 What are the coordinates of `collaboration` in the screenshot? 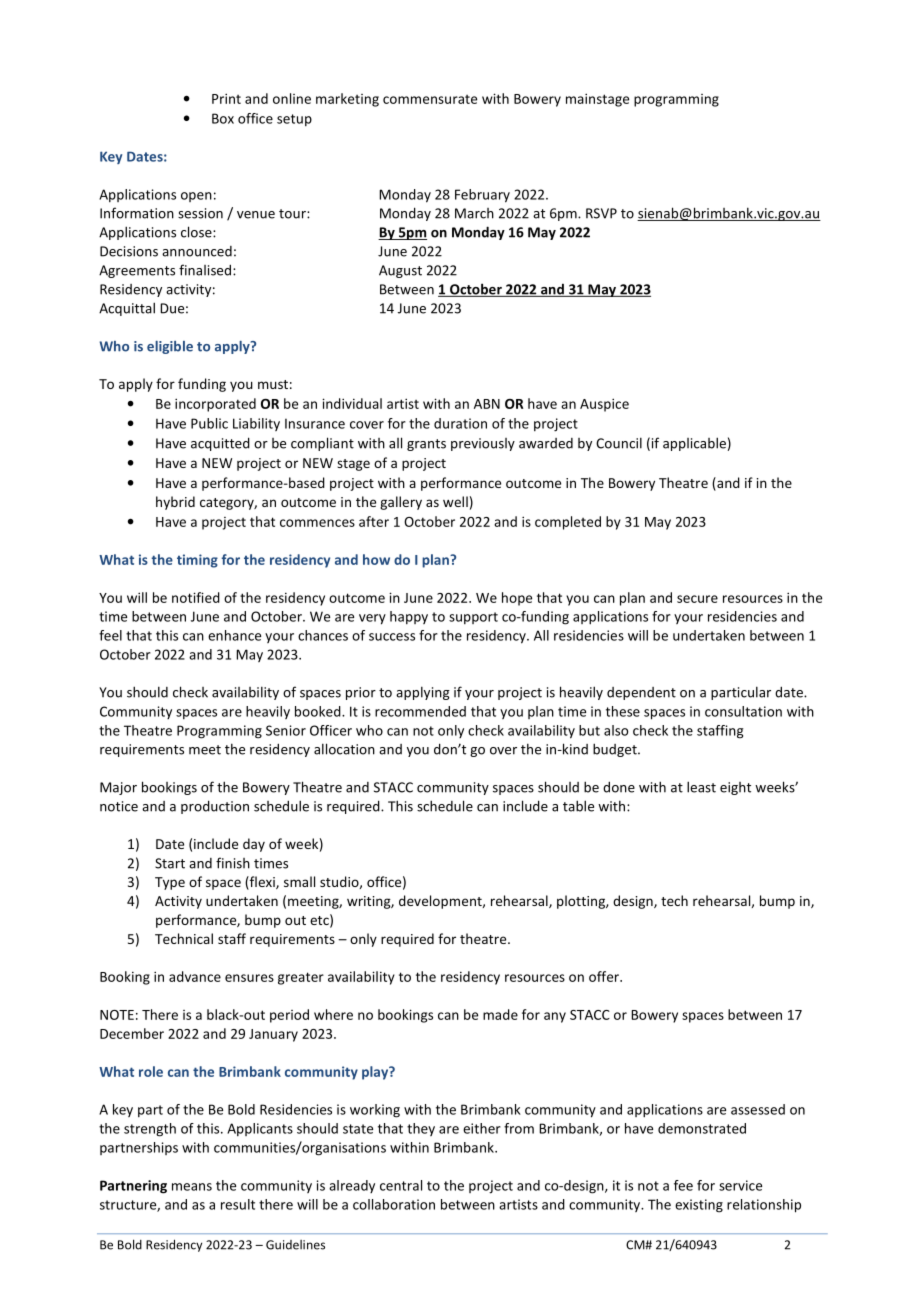 It's located at (394, 1204).
